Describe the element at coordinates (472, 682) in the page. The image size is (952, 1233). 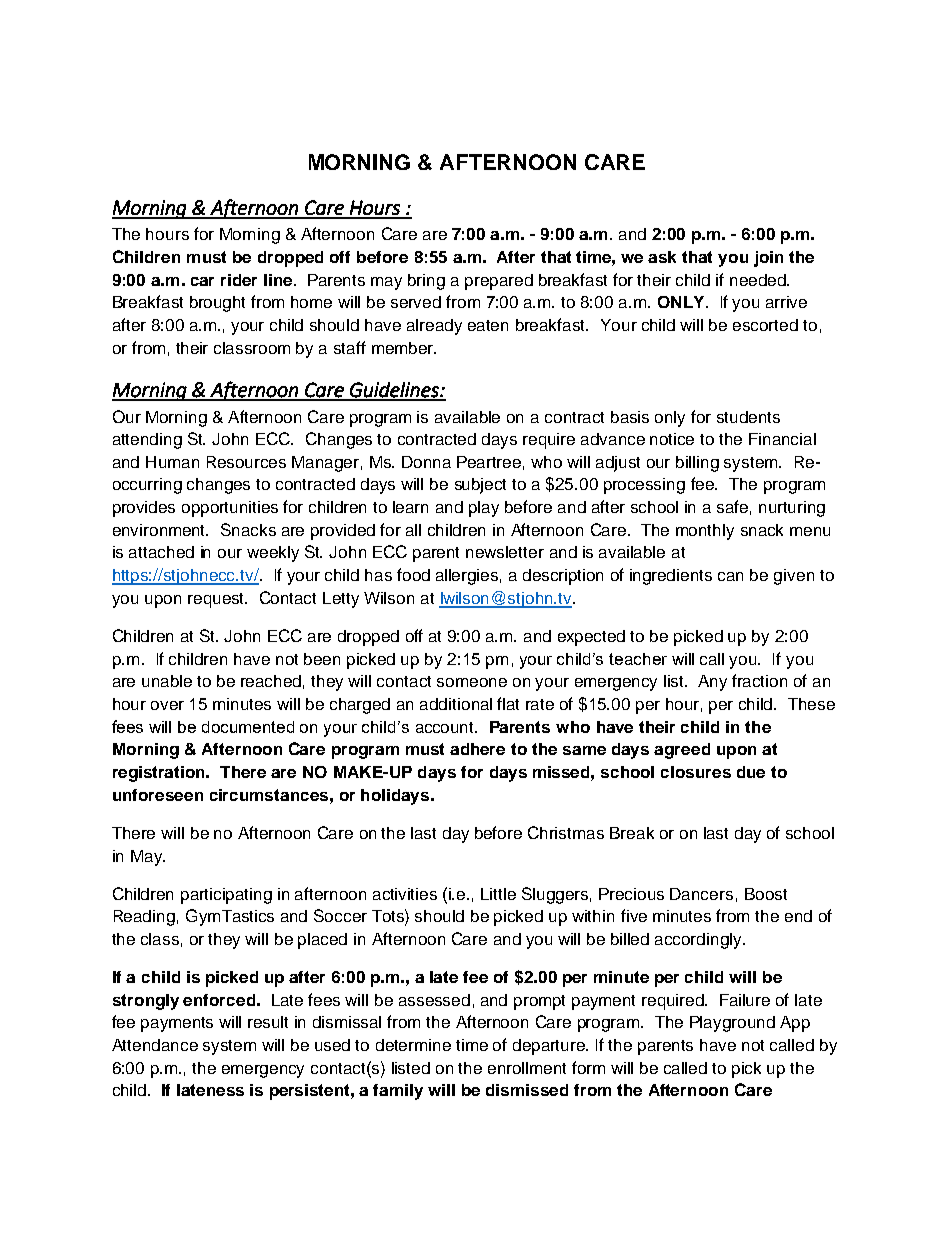
I see `someone` at that location.
